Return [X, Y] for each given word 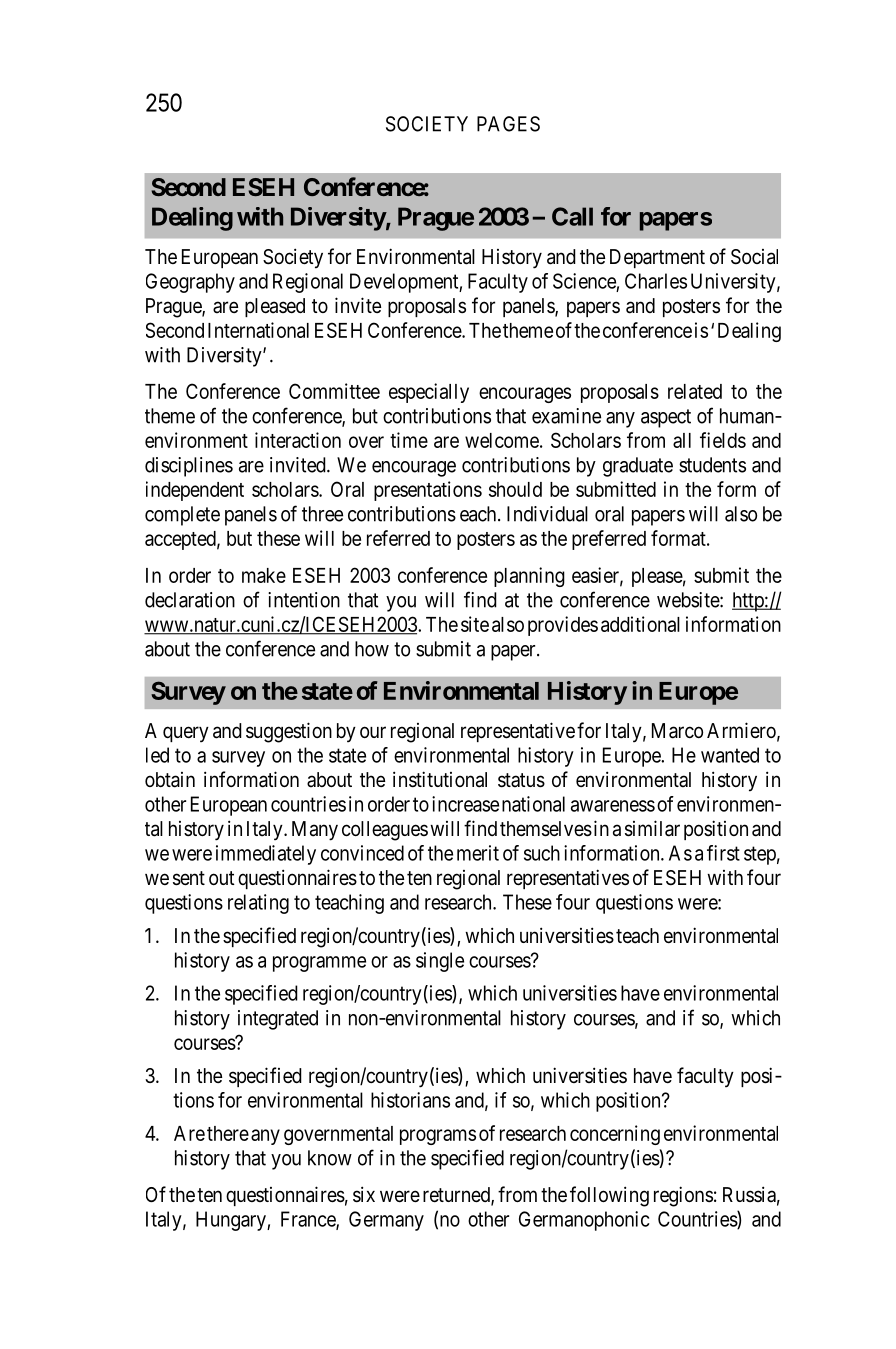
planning [529, 577]
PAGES [508, 124]
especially [429, 393]
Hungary [232, 1221]
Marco [677, 731]
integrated [278, 1020]
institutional [440, 779]
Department [657, 258]
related [695, 391]
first [723, 853]
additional [640, 624]
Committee [334, 391]
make [264, 575]
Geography [190, 283]
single [440, 962]
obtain [170, 780]
